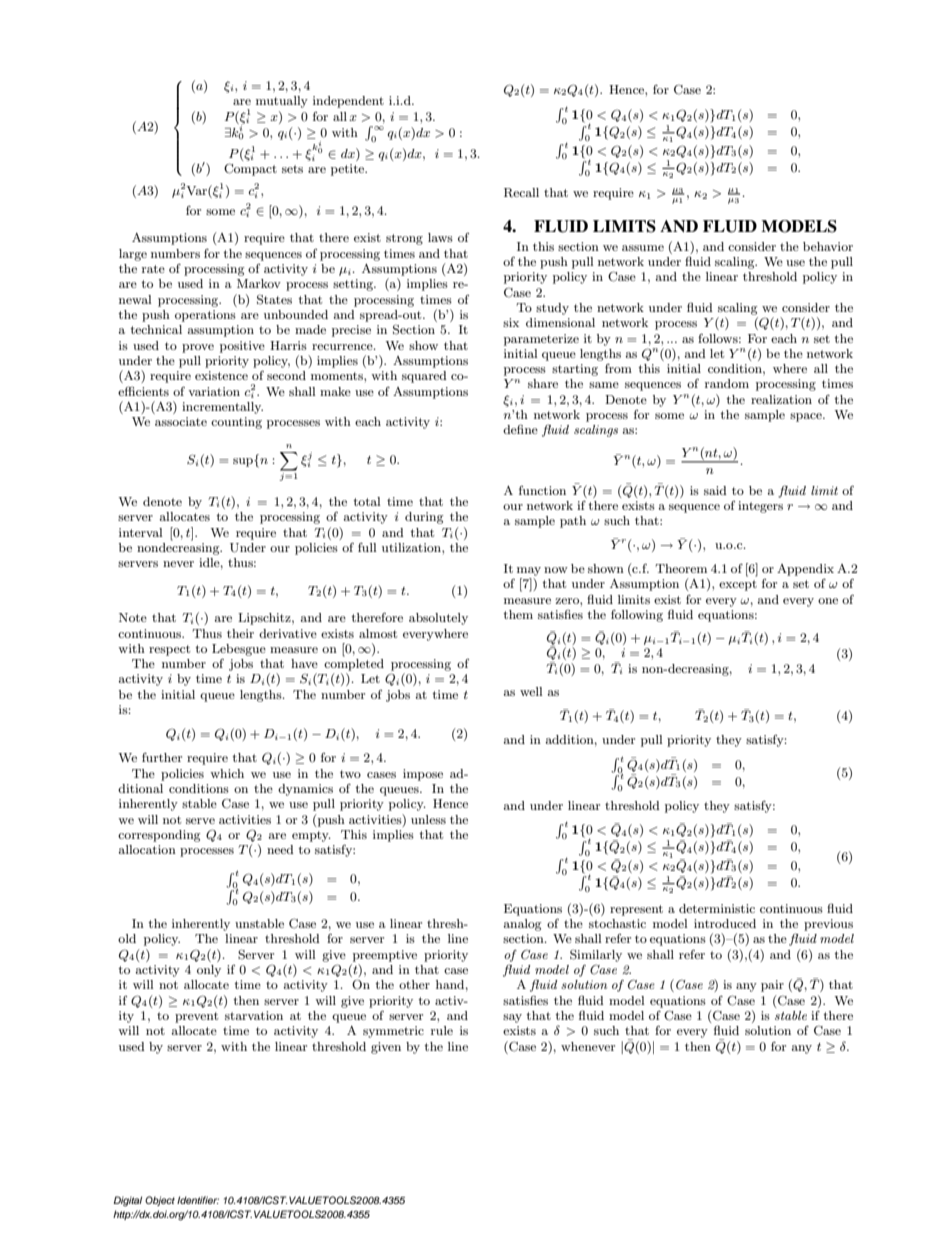  Describe the element at coordinates (250, 169) in the page. I see `Compact` at that location.
